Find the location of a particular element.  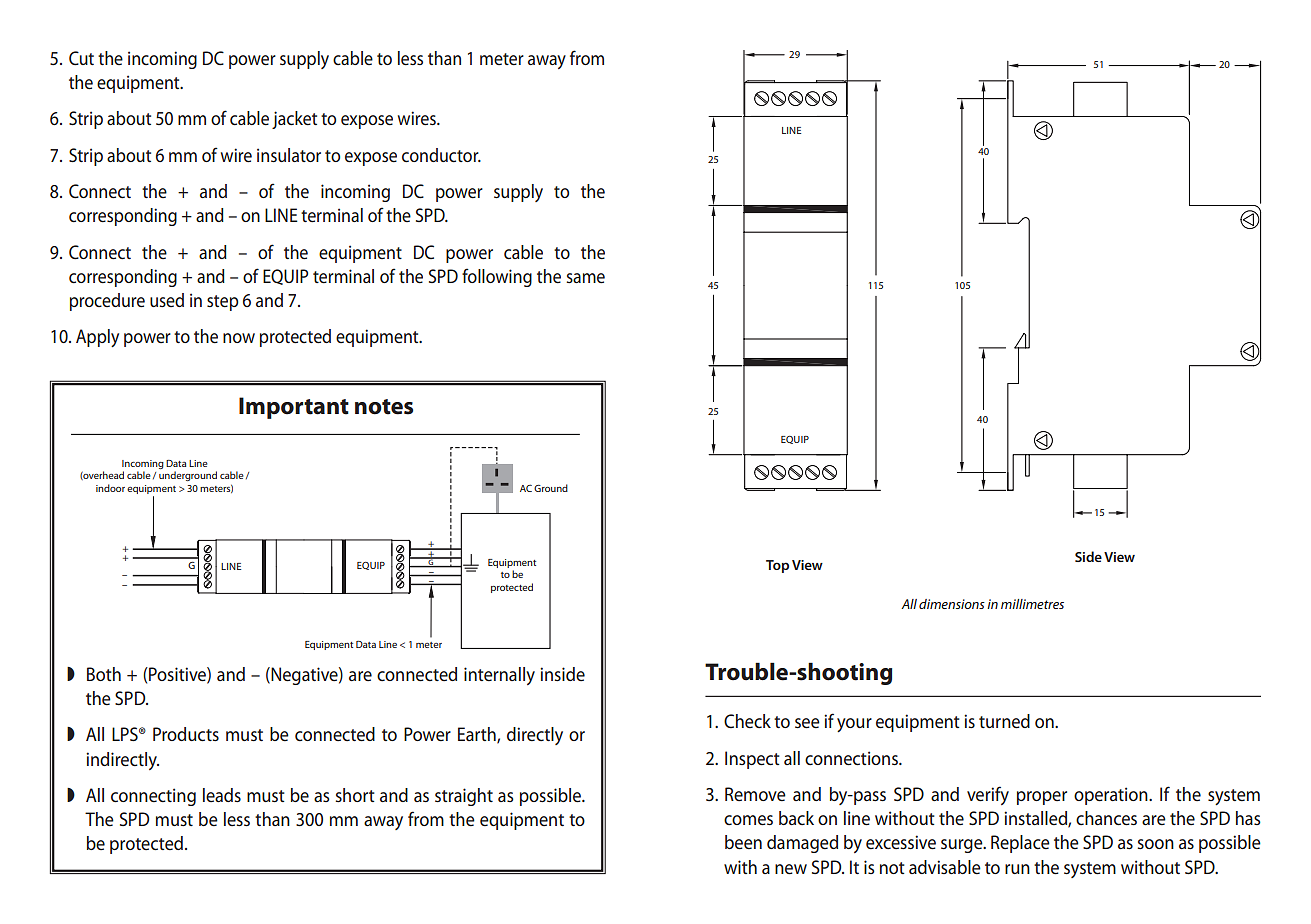

same is located at coordinates (585, 278).
